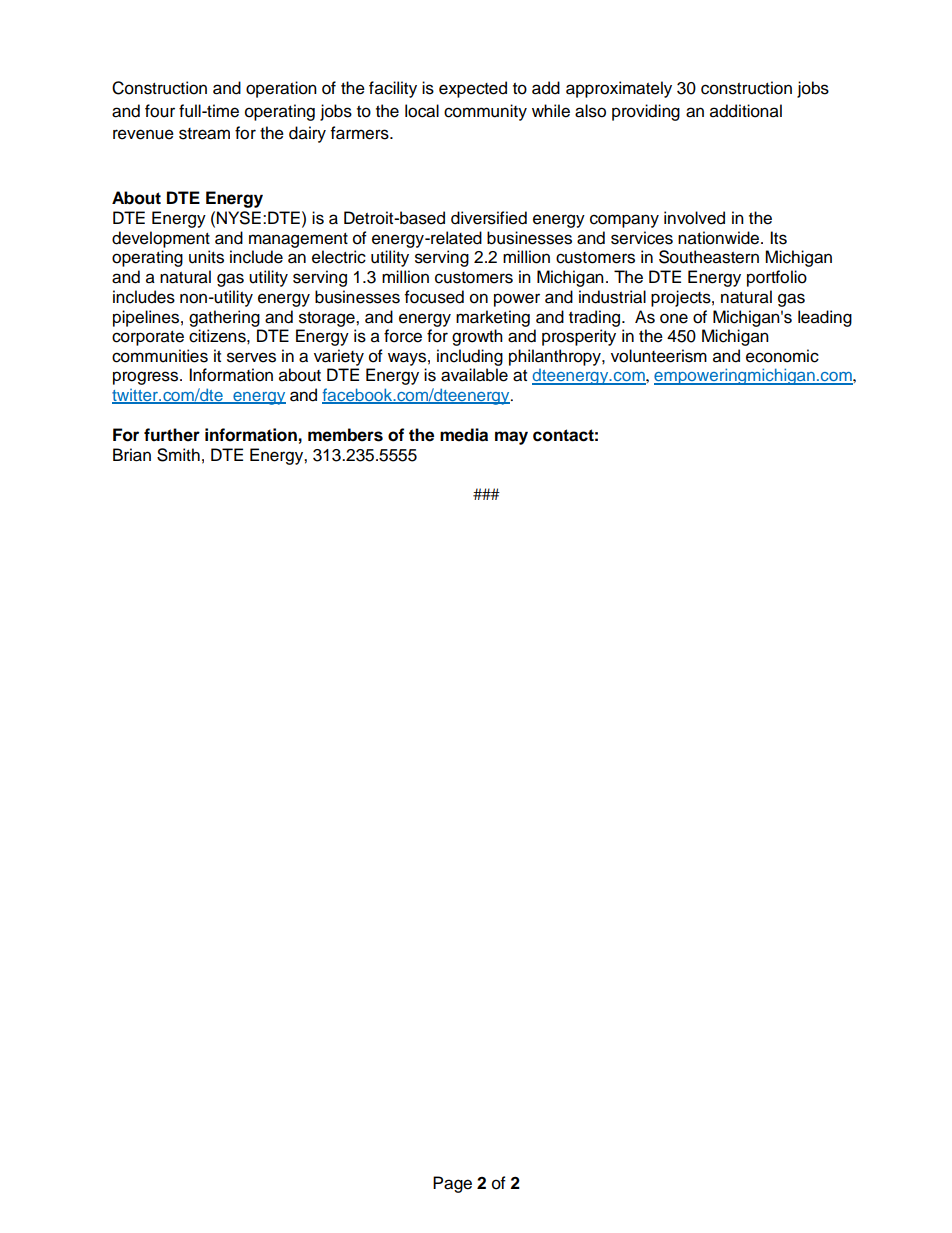 The height and width of the document is (1233, 952). Describe the element at coordinates (746, 111) in the document. I see `additional` at that location.
